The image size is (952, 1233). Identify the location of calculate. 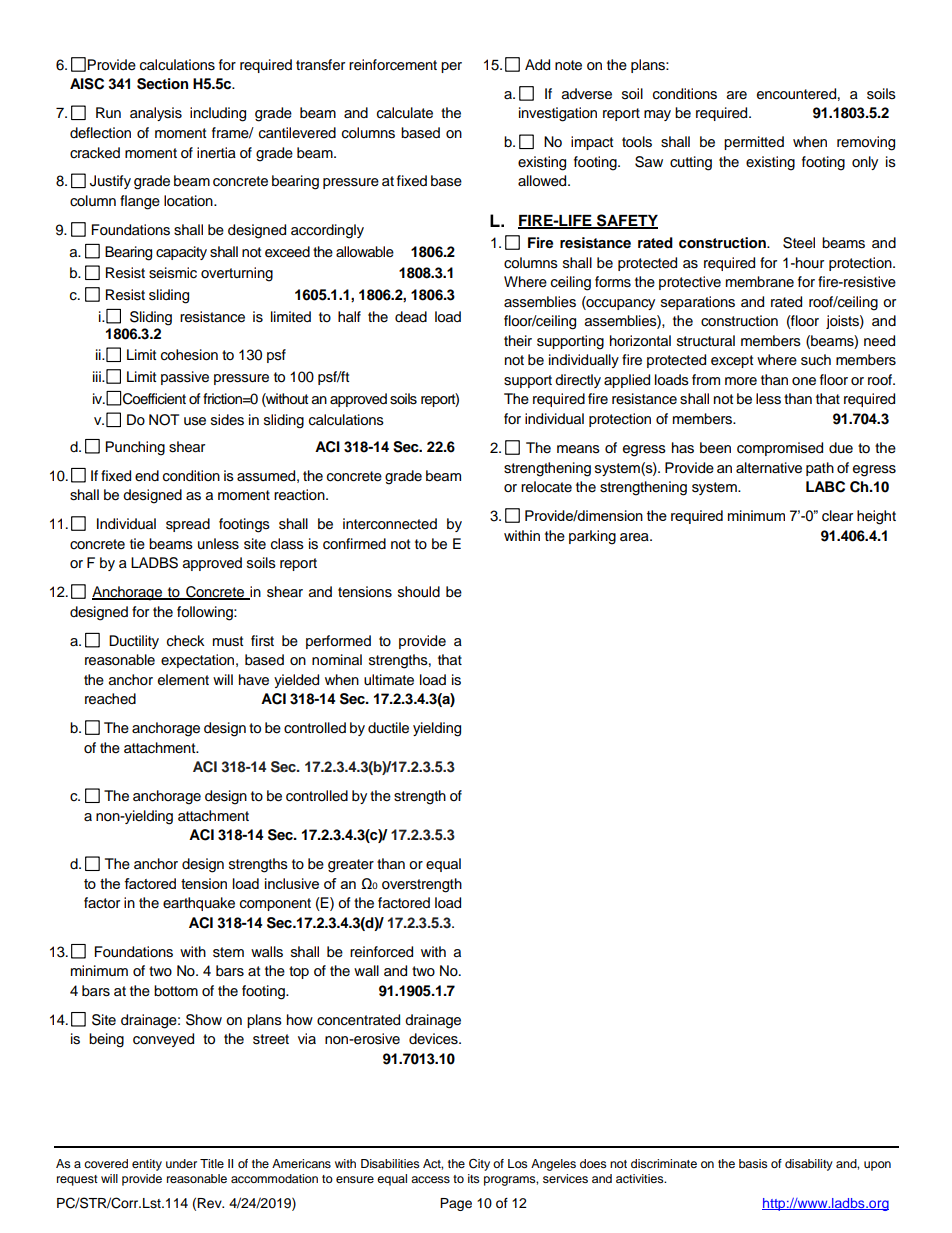
(405, 113).
